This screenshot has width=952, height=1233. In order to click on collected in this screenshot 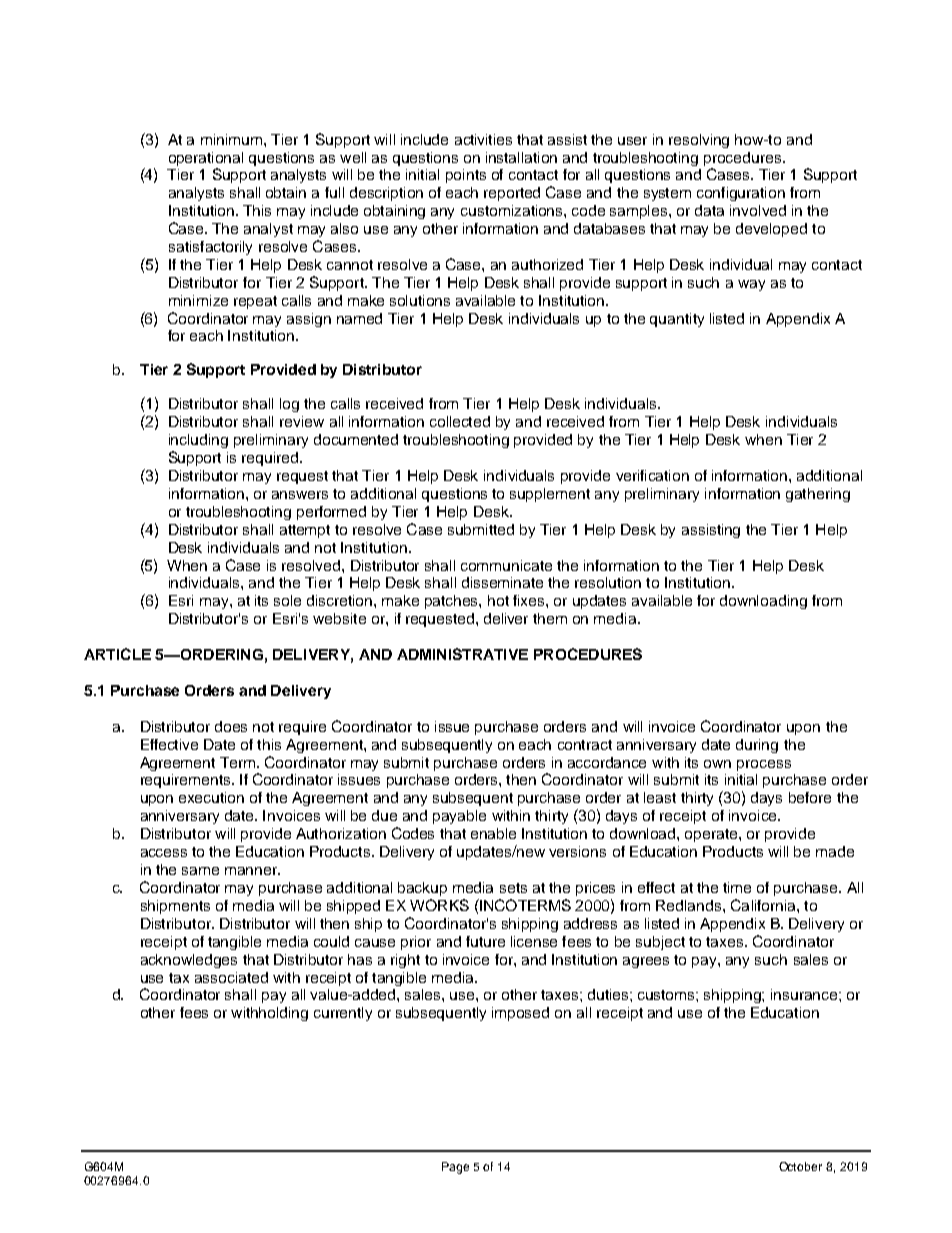, I will do `click(460, 421)`.
